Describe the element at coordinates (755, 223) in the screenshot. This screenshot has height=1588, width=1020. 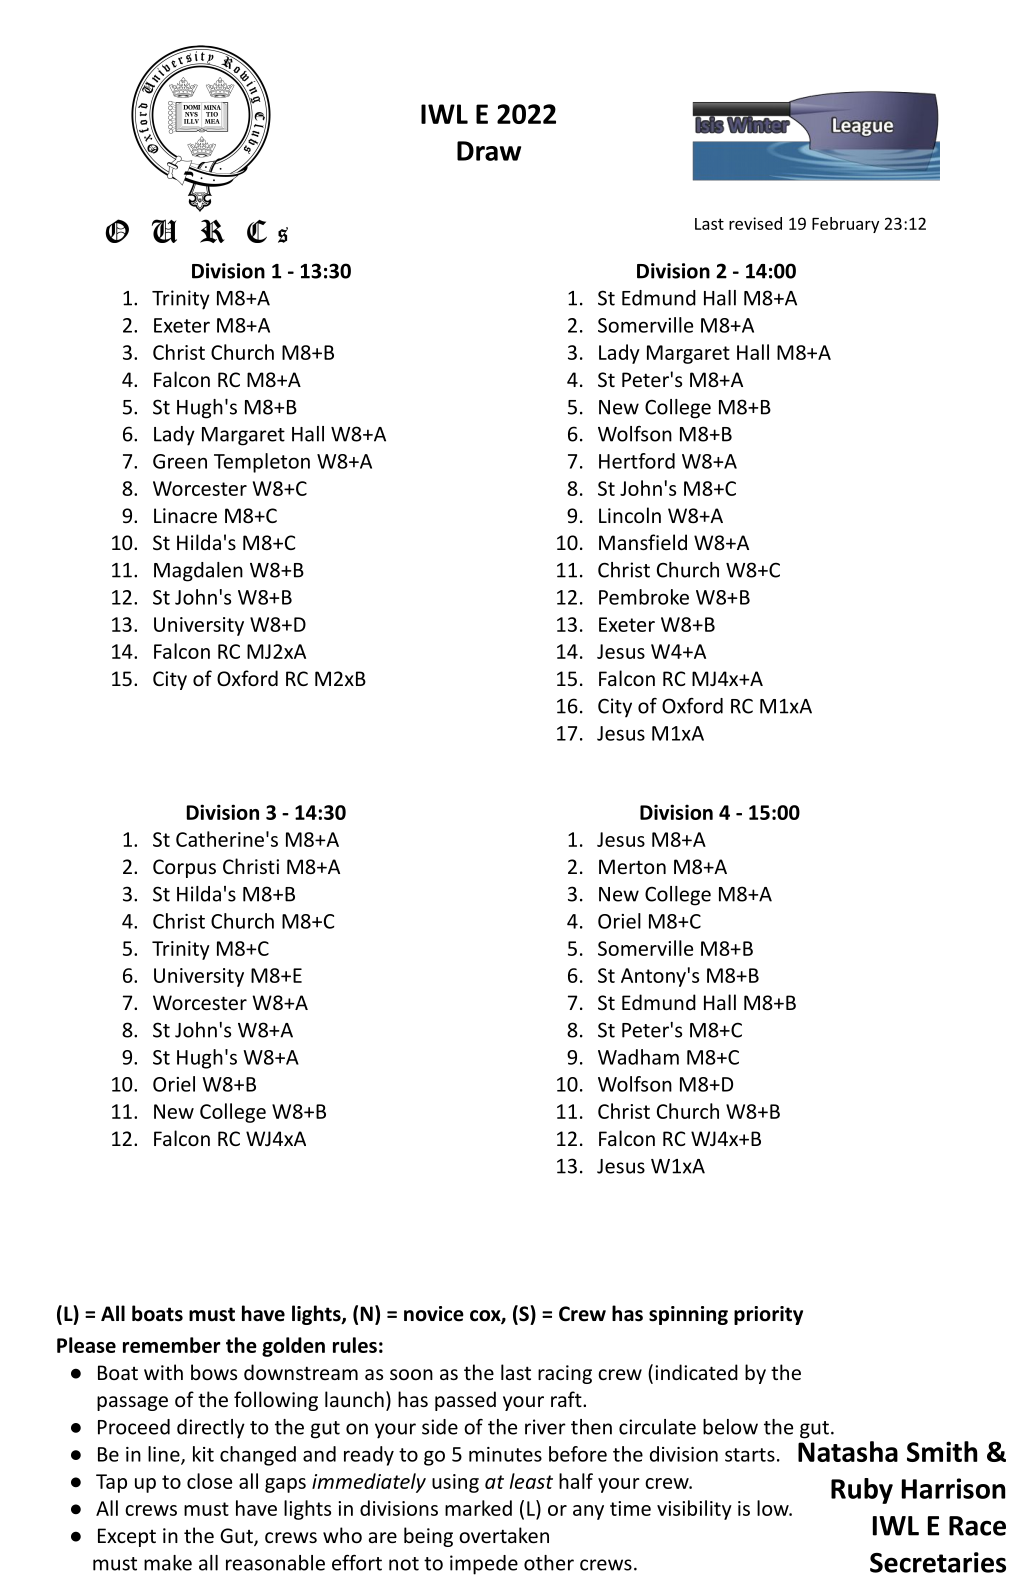
I see `revised` at that location.
